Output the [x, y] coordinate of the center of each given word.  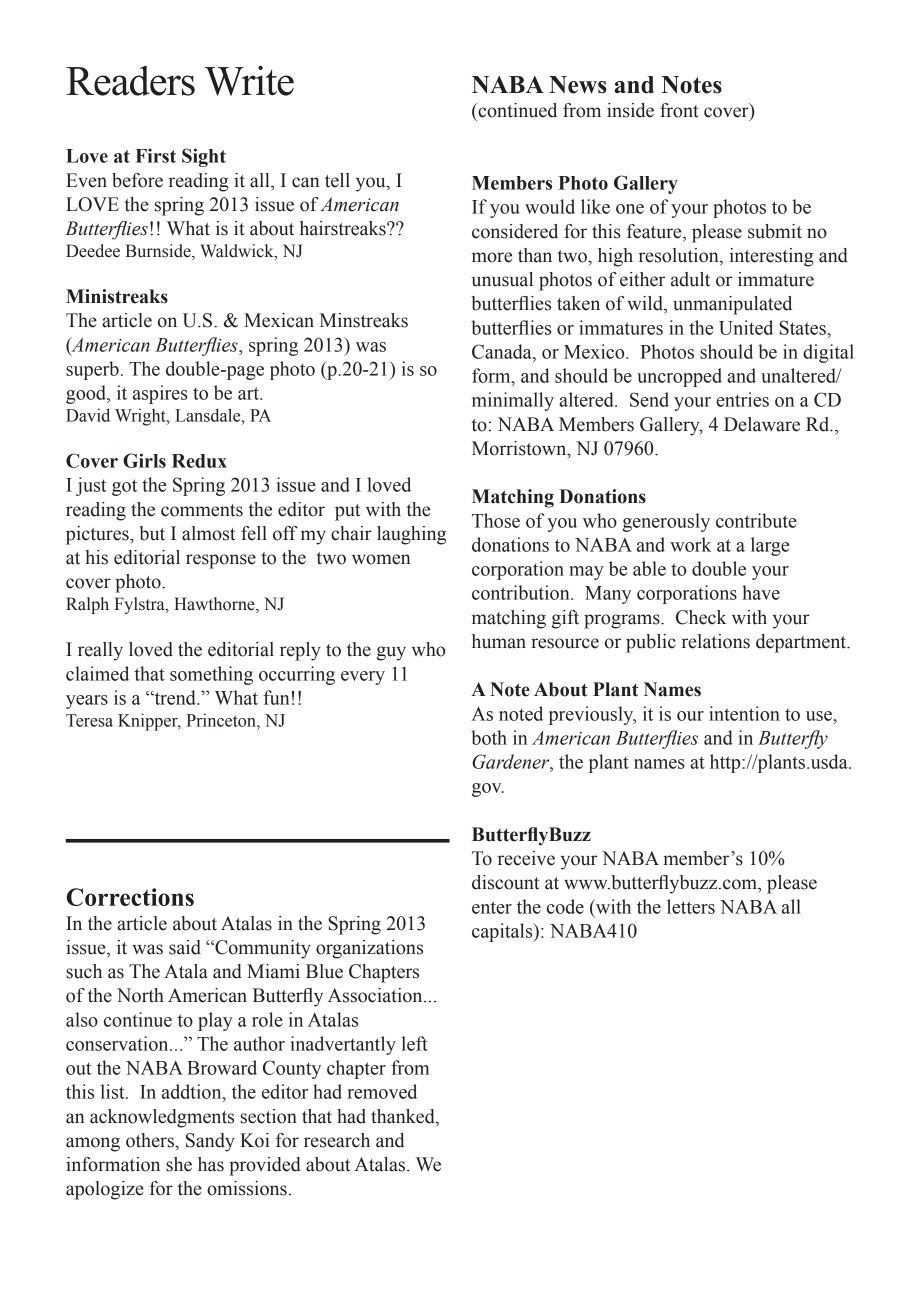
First [156, 155]
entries [742, 399]
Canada [503, 351]
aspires [160, 394]
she [179, 1164]
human [499, 641]
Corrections [130, 897]
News [578, 85]
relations [716, 641]
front [679, 110]
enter [492, 907]
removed [382, 1091]
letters [691, 906]
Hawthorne [215, 605]
